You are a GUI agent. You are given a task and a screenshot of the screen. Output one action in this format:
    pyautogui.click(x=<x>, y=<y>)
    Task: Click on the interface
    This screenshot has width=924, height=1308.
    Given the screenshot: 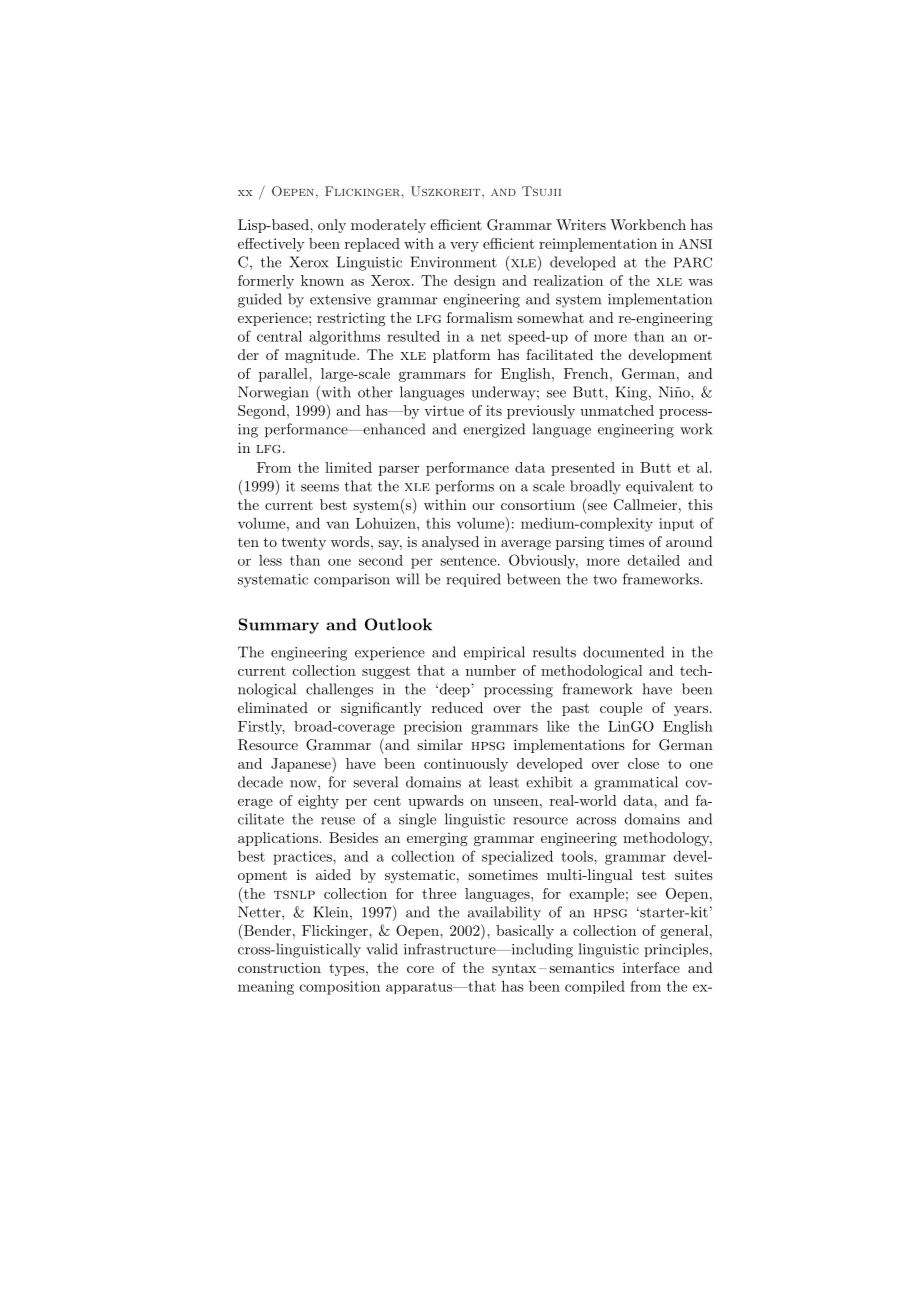 What is the action you would take?
    pyautogui.click(x=651, y=967)
